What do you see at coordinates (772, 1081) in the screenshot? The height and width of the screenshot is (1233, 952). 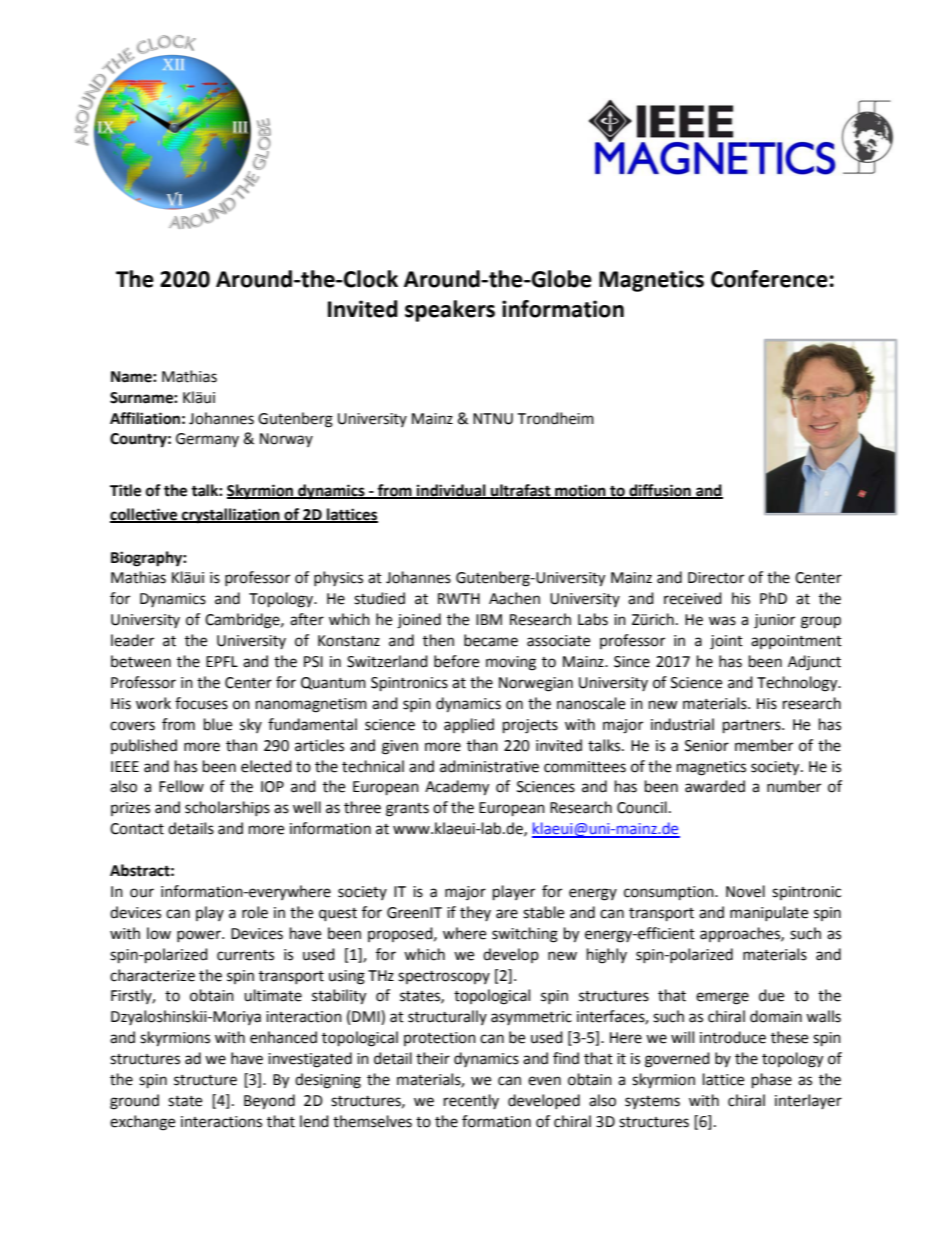 I see `phase` at bounding box center [772, 1081].
